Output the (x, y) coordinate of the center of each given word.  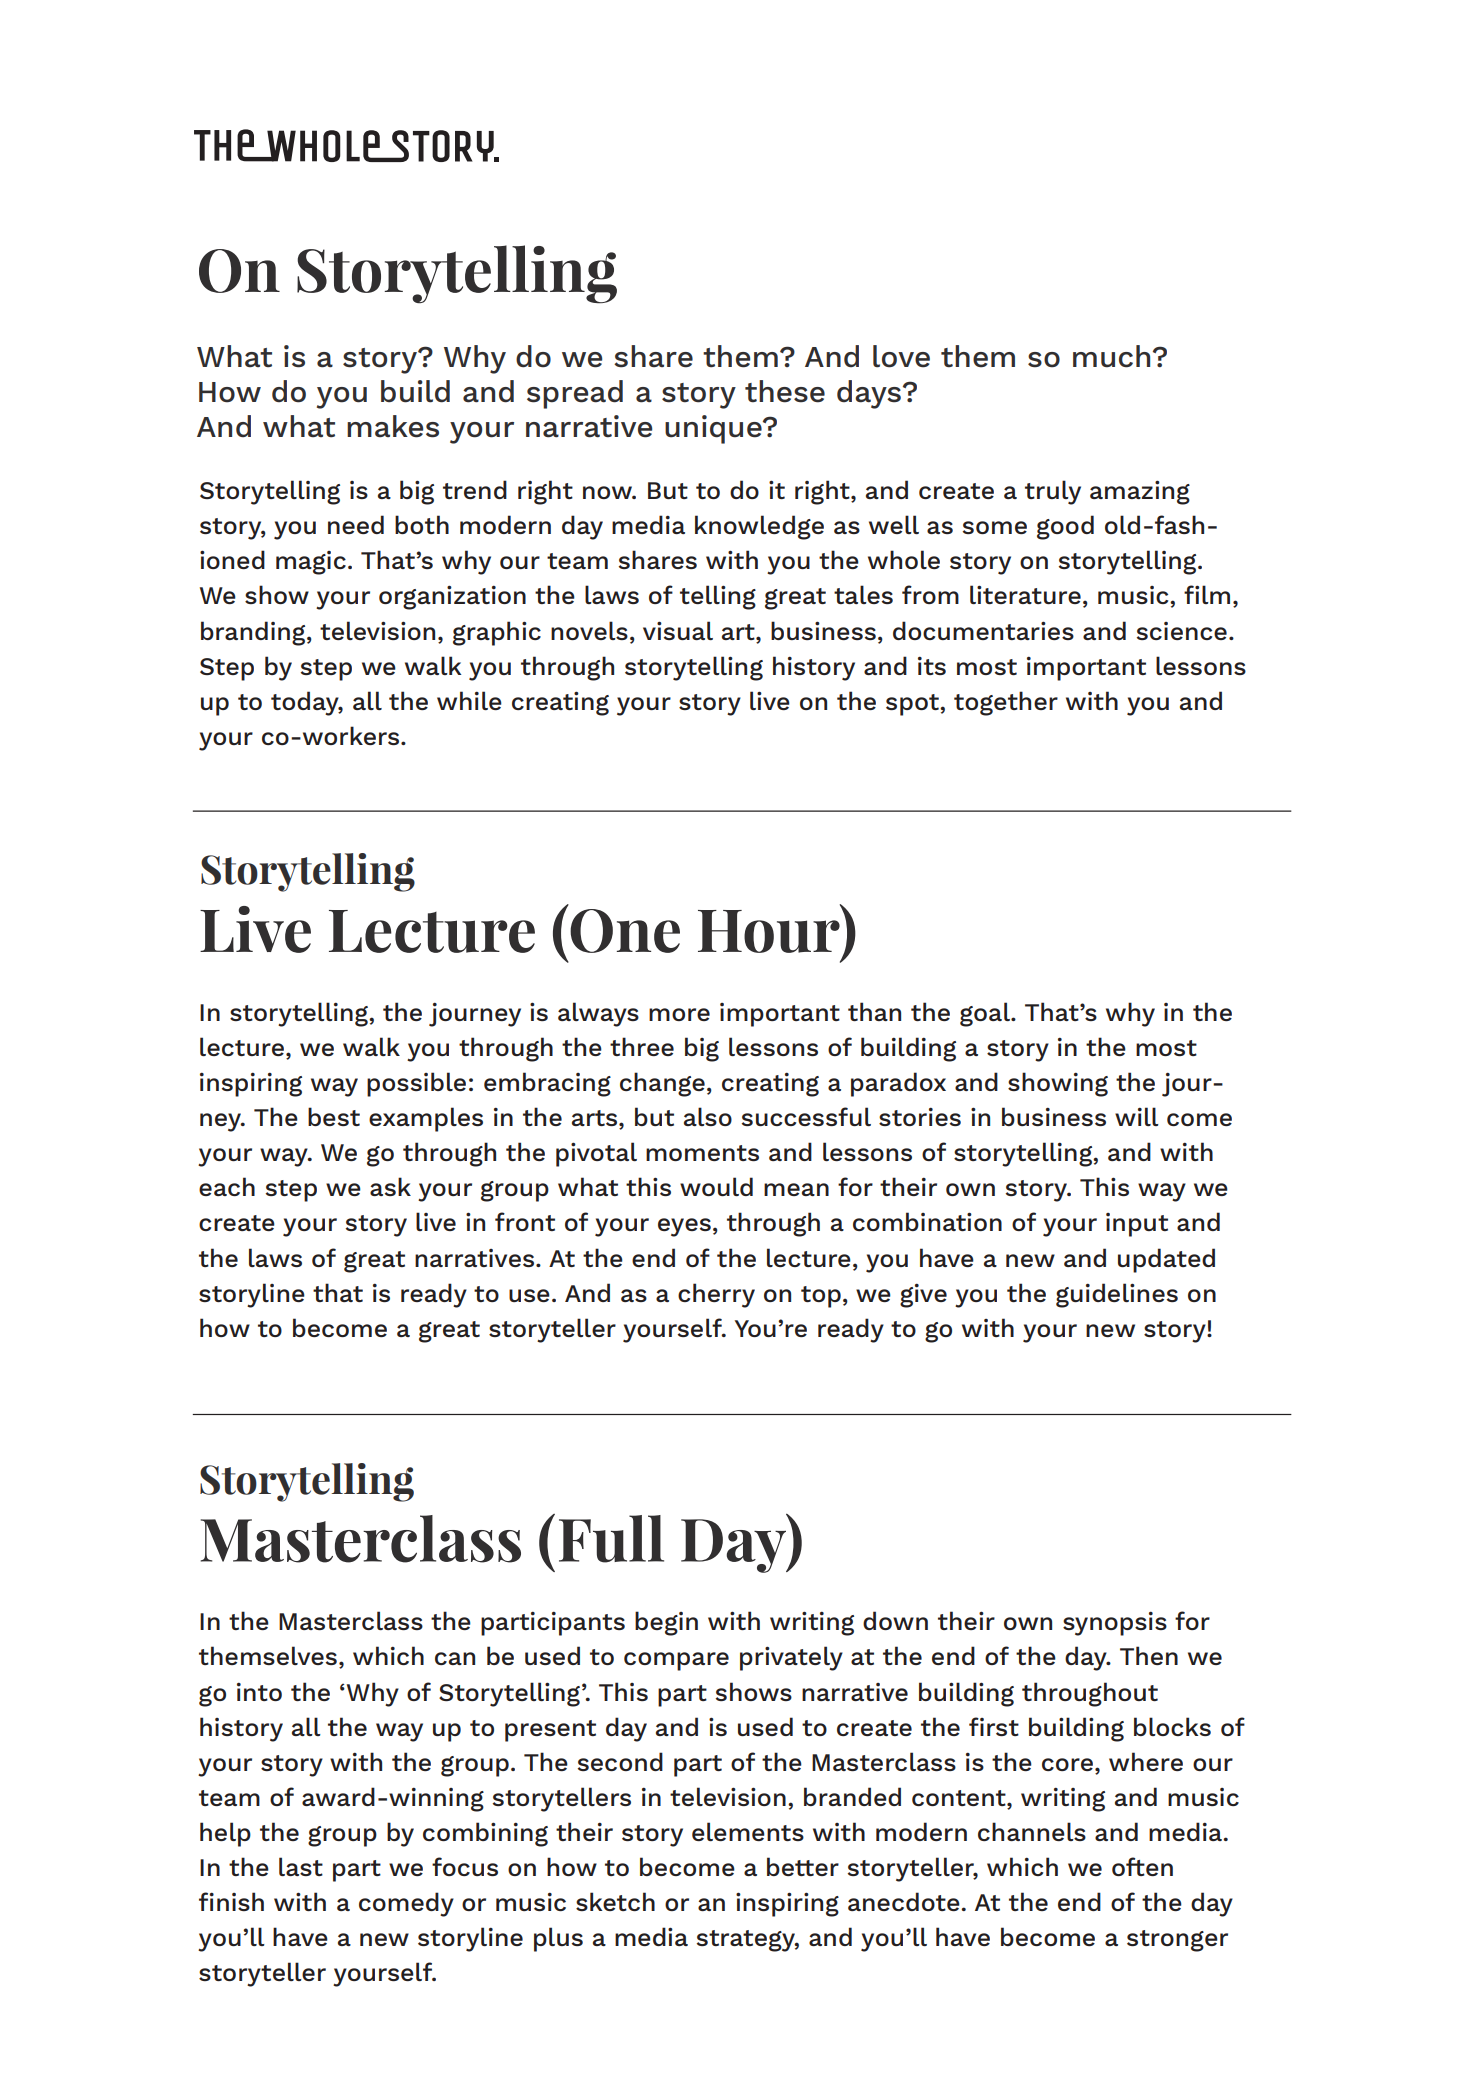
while (469, 700)
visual (678, 630)
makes (393, 426)
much (1111, 356)
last (301, 1866)
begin (666, 1623)
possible (416, 1084)
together (1006, 703)
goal (986, 1014)
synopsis (1115, 1624)
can (455, 1658)
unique (714, 429)
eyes (684, 1227)
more (679, 1014)
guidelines (1117, 1295)
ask (390, 1186)
